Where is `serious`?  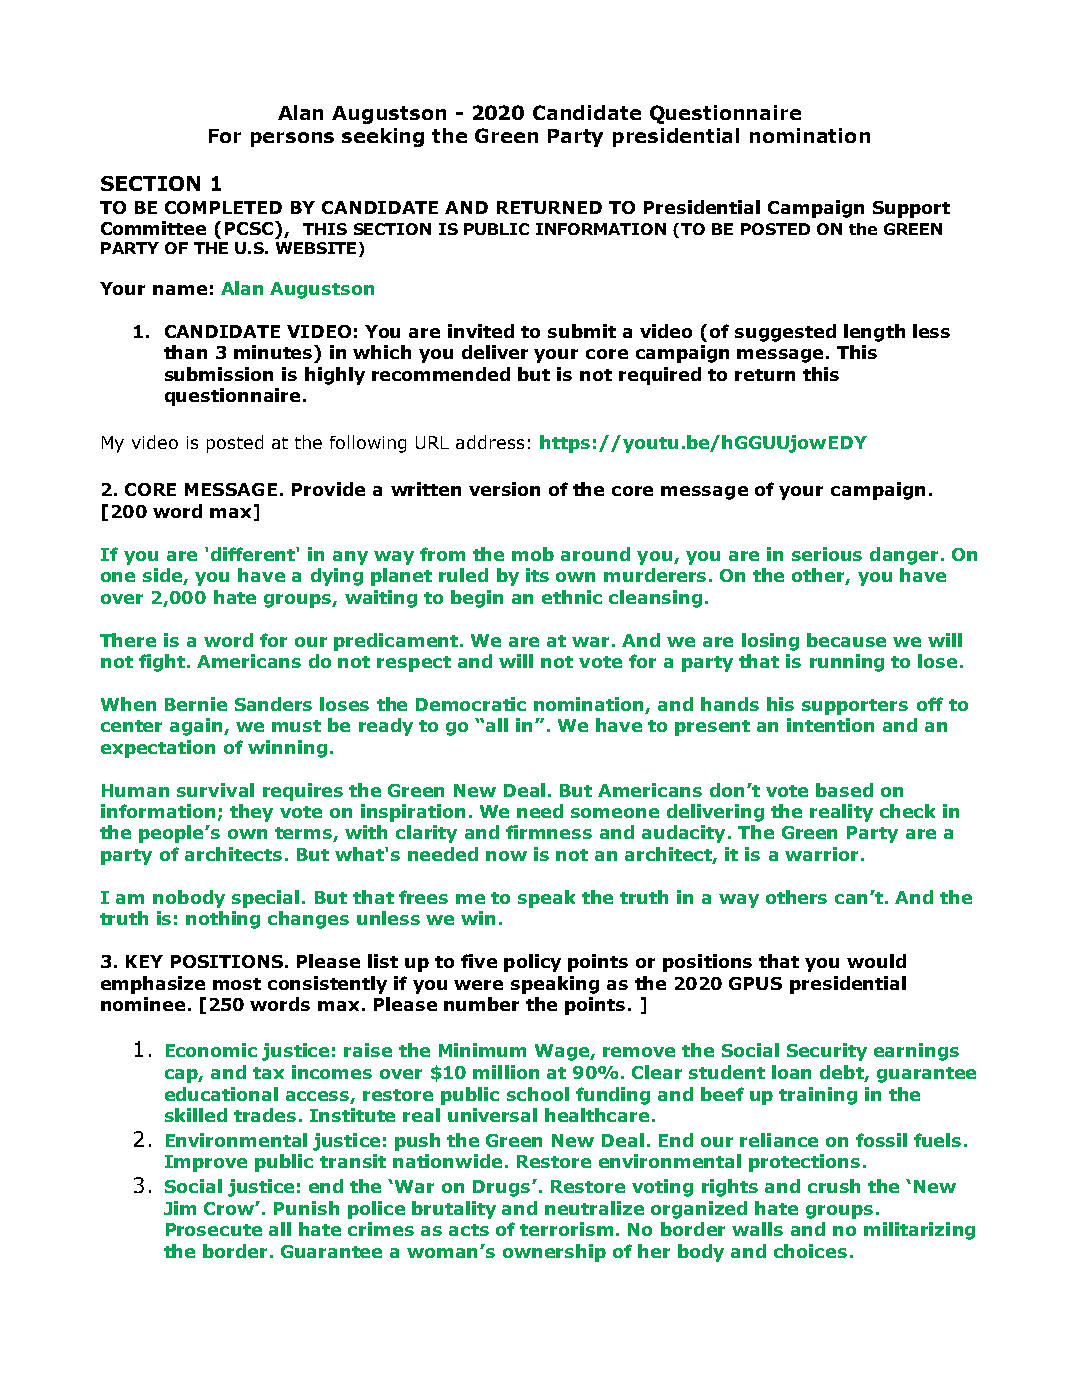 serious is located at coordinates (827, 554).
